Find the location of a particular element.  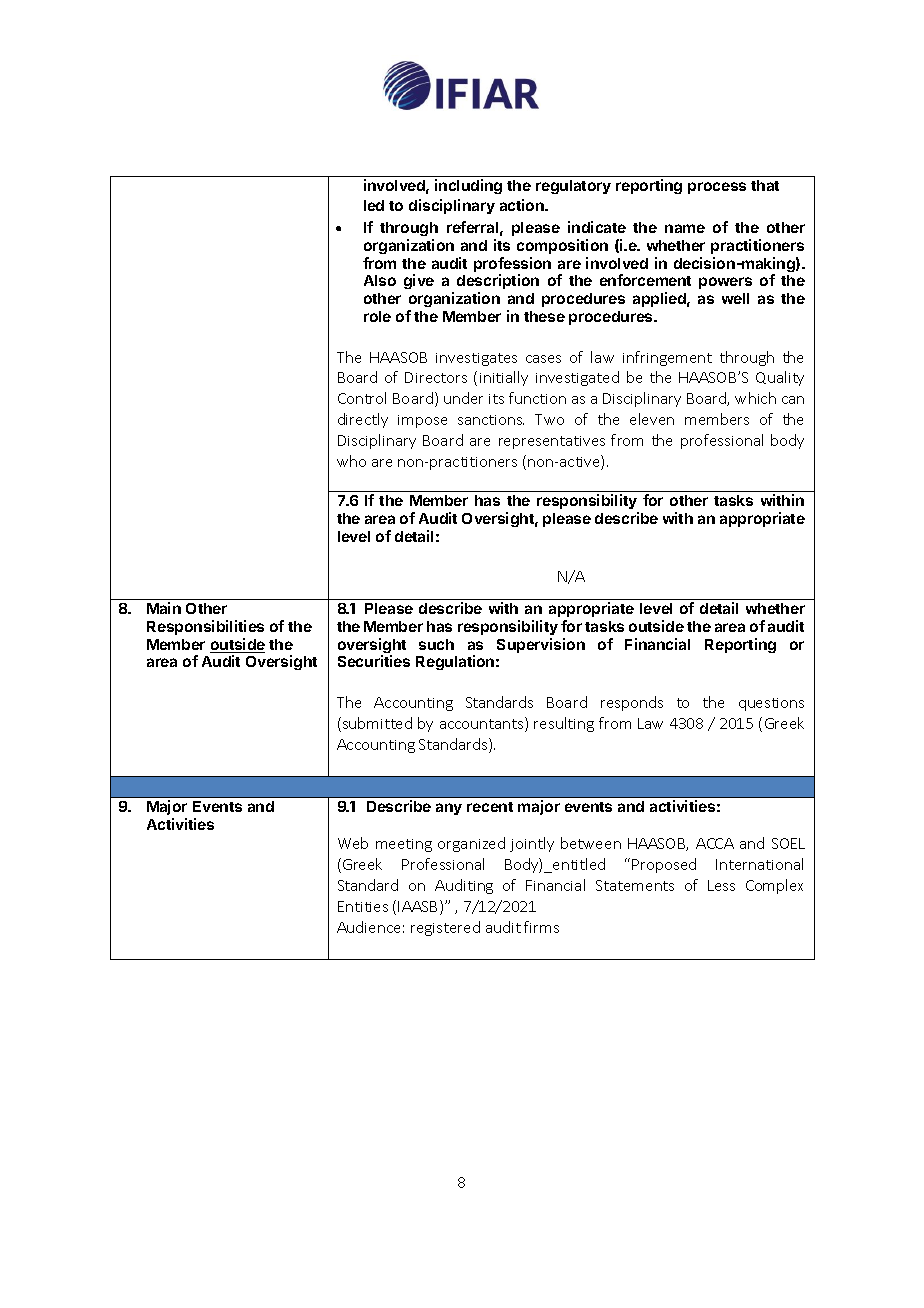

including is located at coordinates (468, 186).
